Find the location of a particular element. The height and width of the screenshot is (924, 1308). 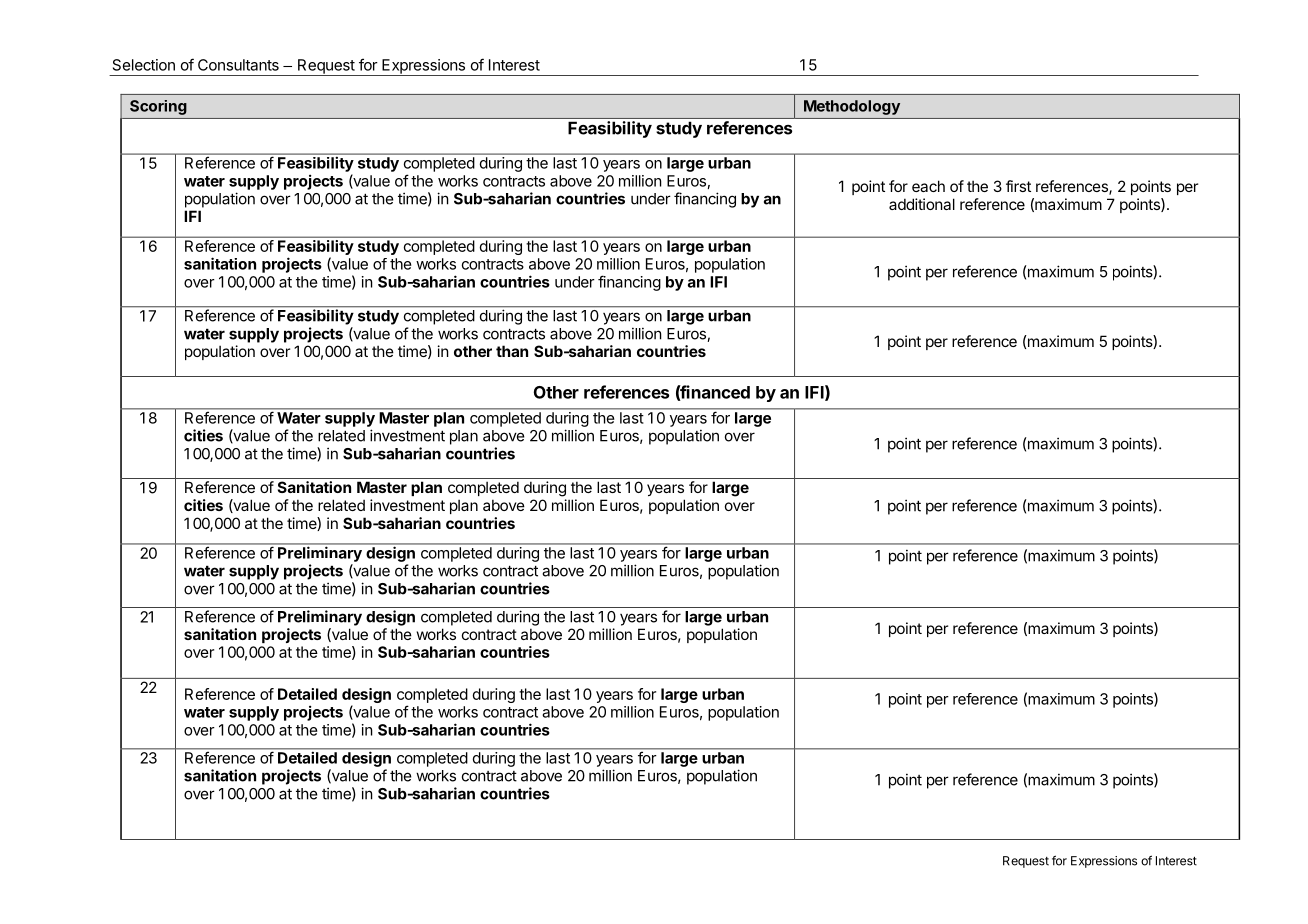

first is located at coordinates (1018, 186).
